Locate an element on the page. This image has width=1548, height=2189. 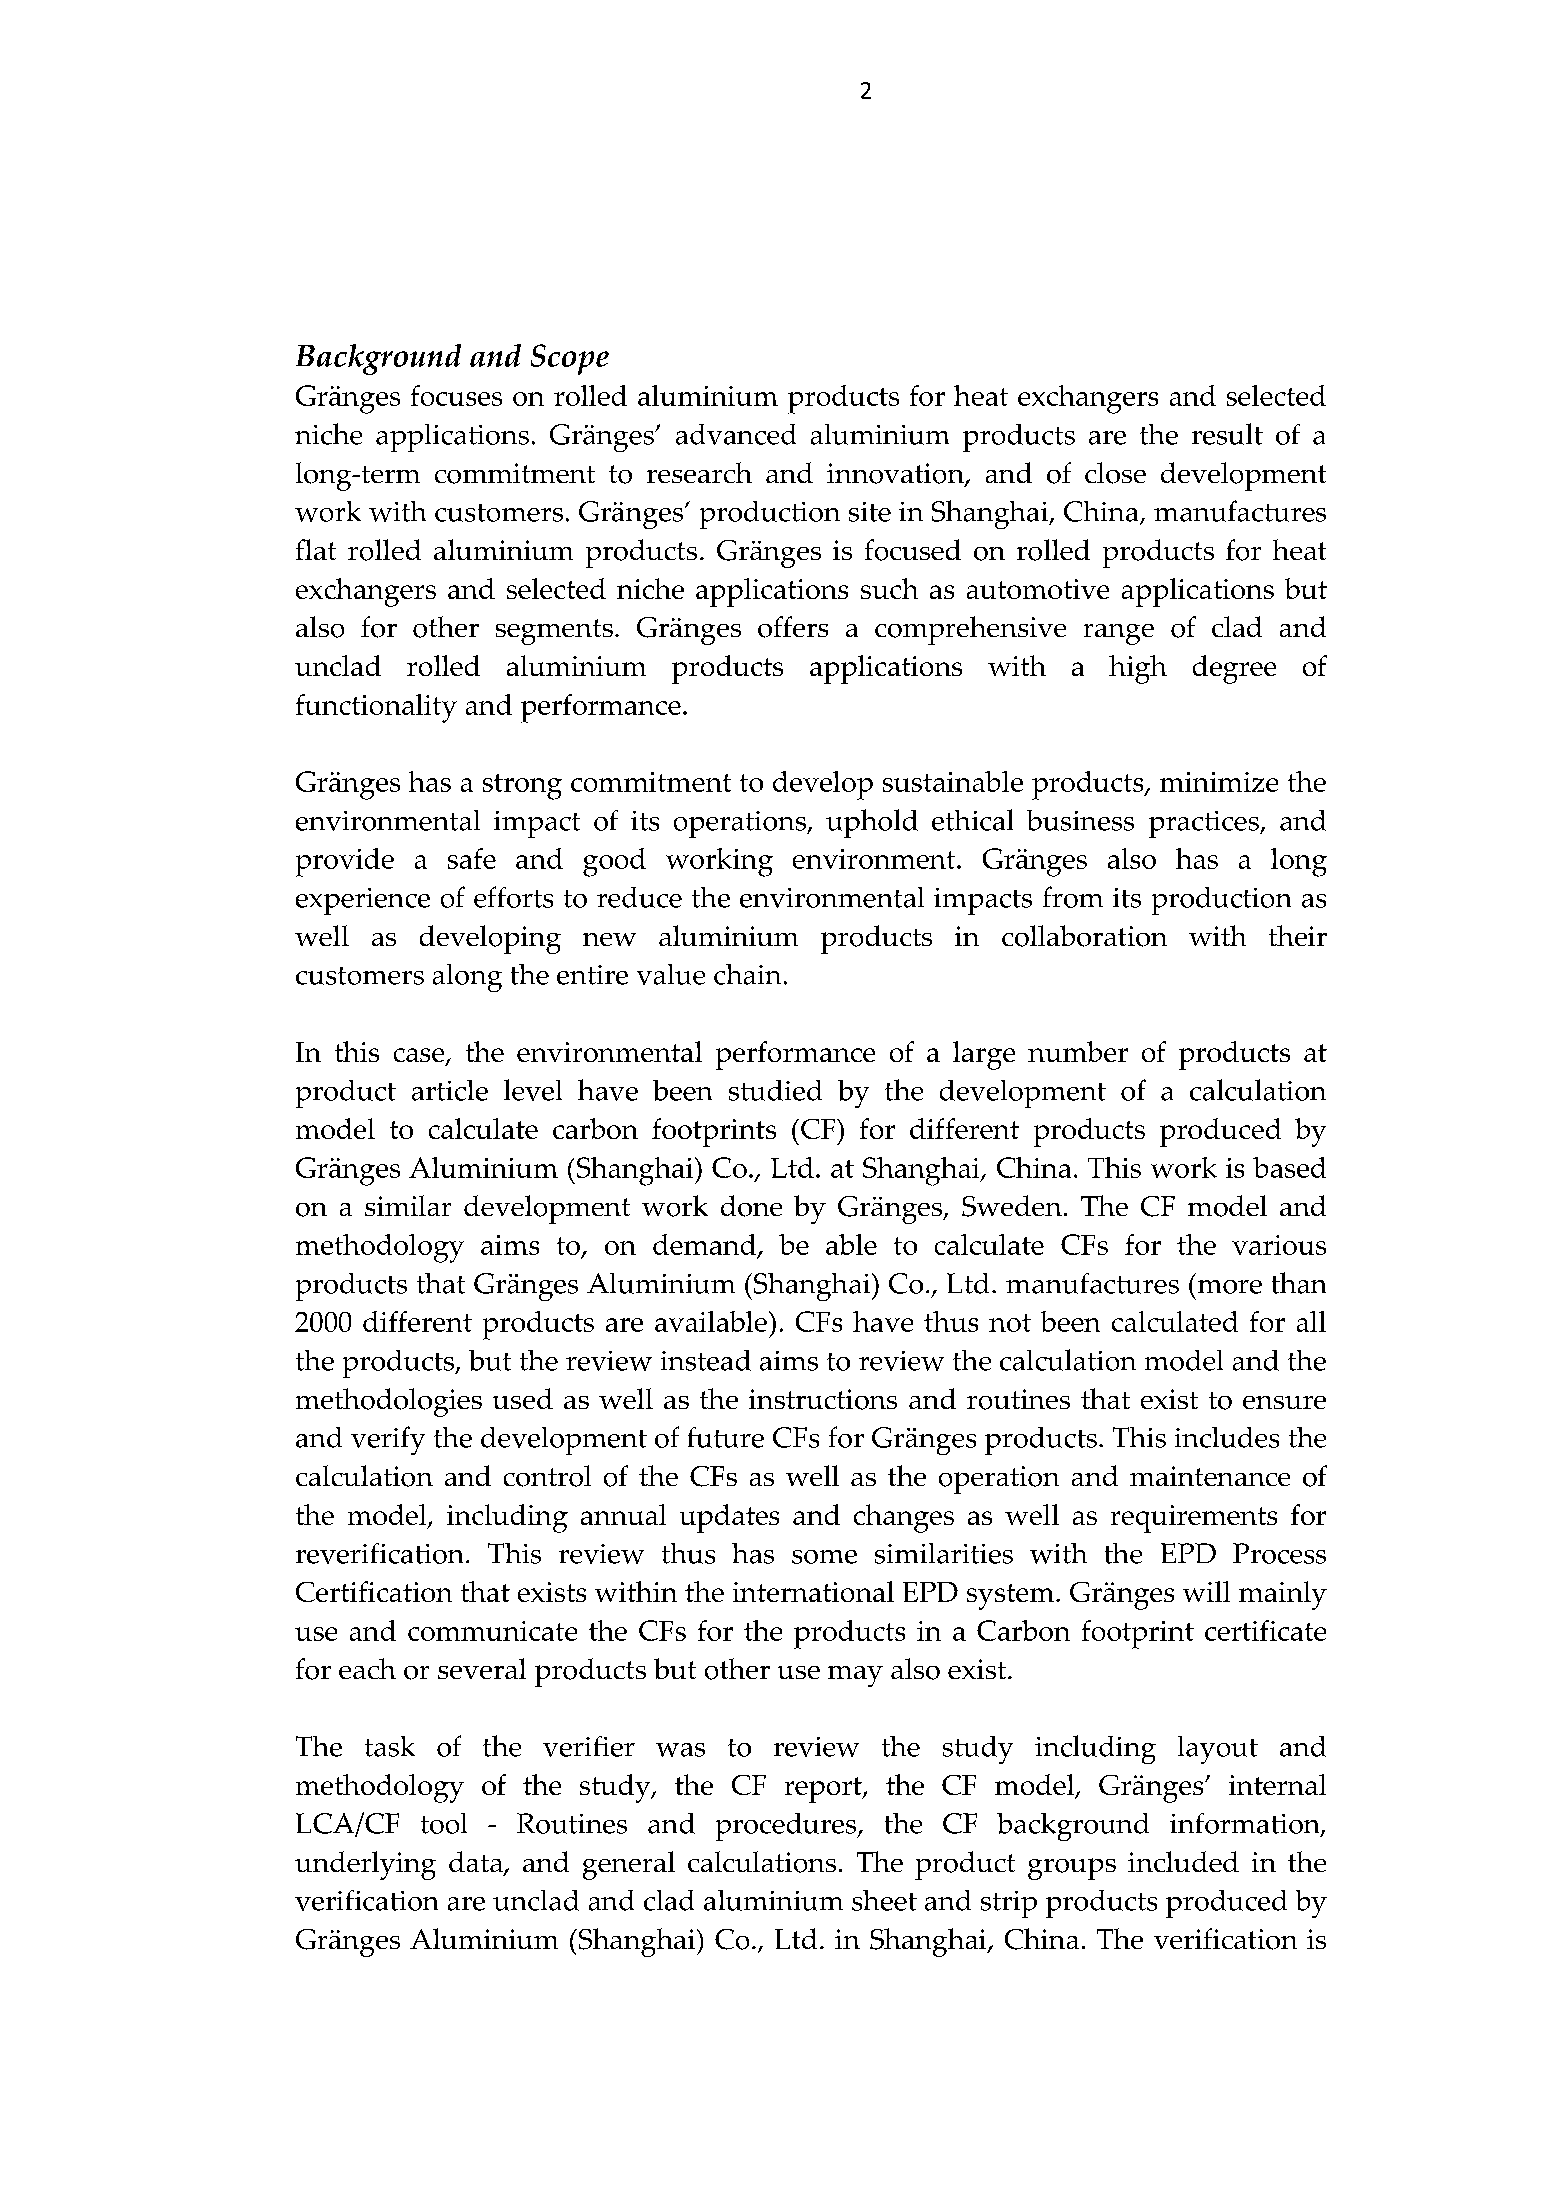
focuses is located at coordinates (456, 395).
